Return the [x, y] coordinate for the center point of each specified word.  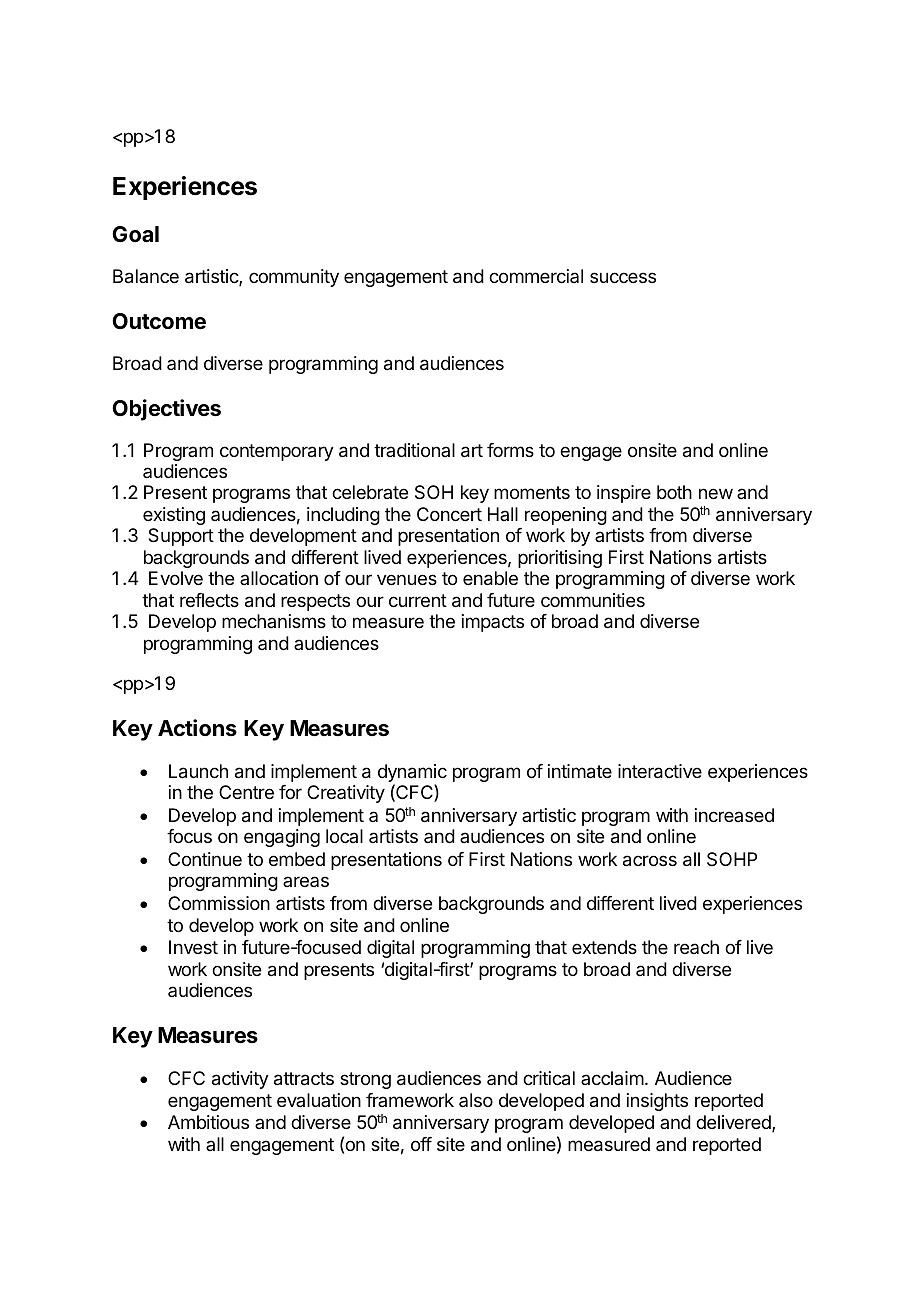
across [650, 861]
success [623, 277]
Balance [146, 276]
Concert [449, 514]
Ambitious [208, 1122]
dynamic [412, 774]
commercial [536, 276]
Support [181, 537]
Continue [205, 859]
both [674, 492]
